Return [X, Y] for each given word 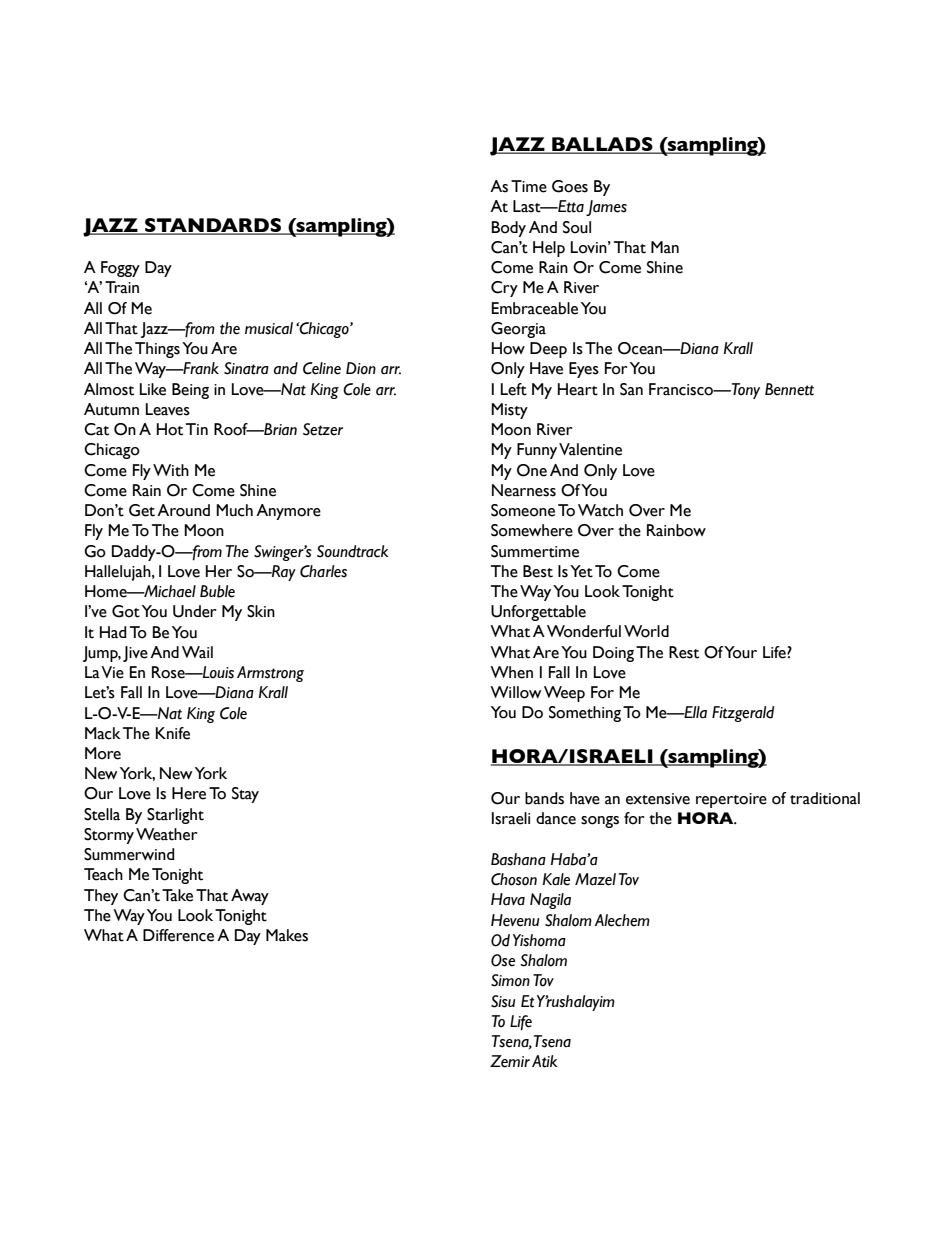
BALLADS [602, 145]
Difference [178, 935]
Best [538, 571]
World [646, 631]
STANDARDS [213, 226]
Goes [570, 186]
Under [195, 611]
